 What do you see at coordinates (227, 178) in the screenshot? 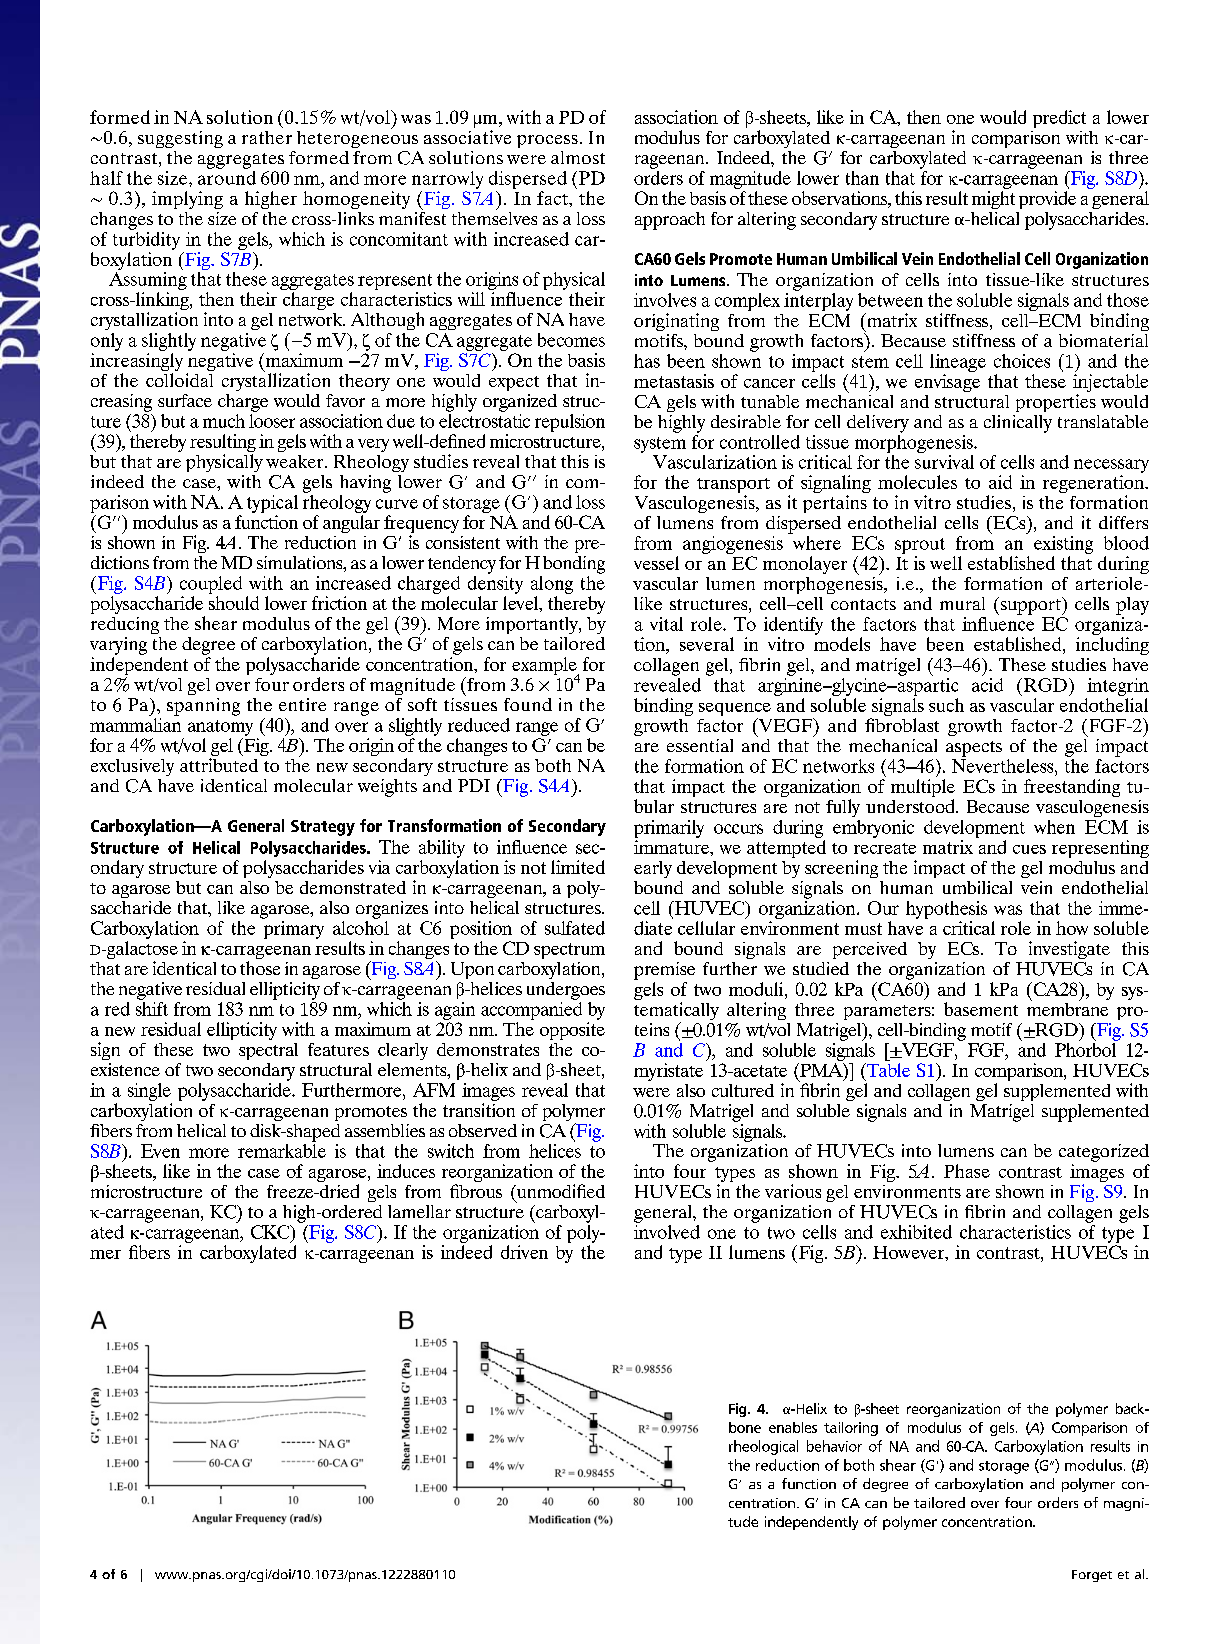
I see `around` at bounding box center [227, 178].
